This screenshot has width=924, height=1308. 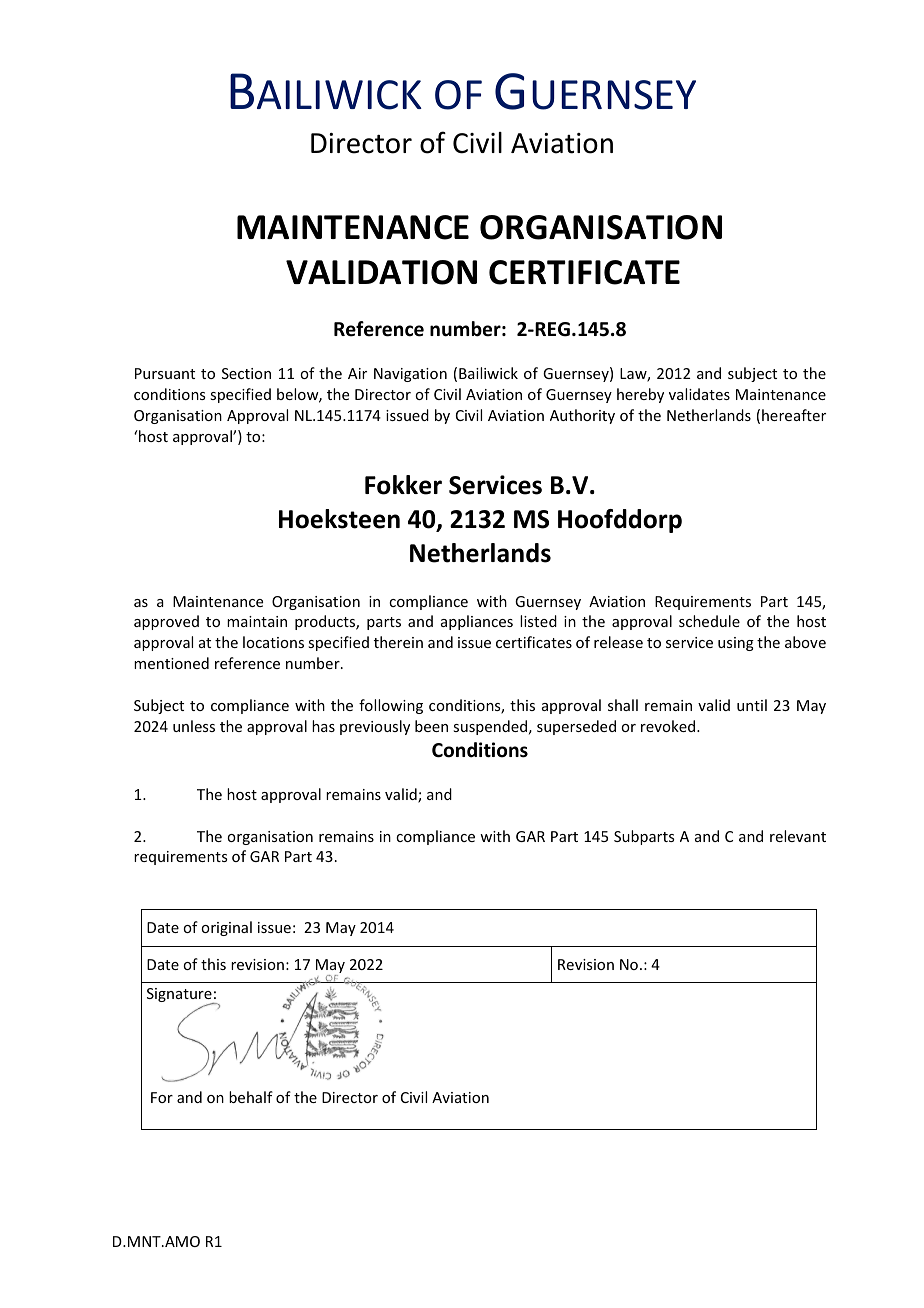 What do you see at coordinates (431, 726) in the screenshot?
I see `been` at bounding box center [431, 726].
